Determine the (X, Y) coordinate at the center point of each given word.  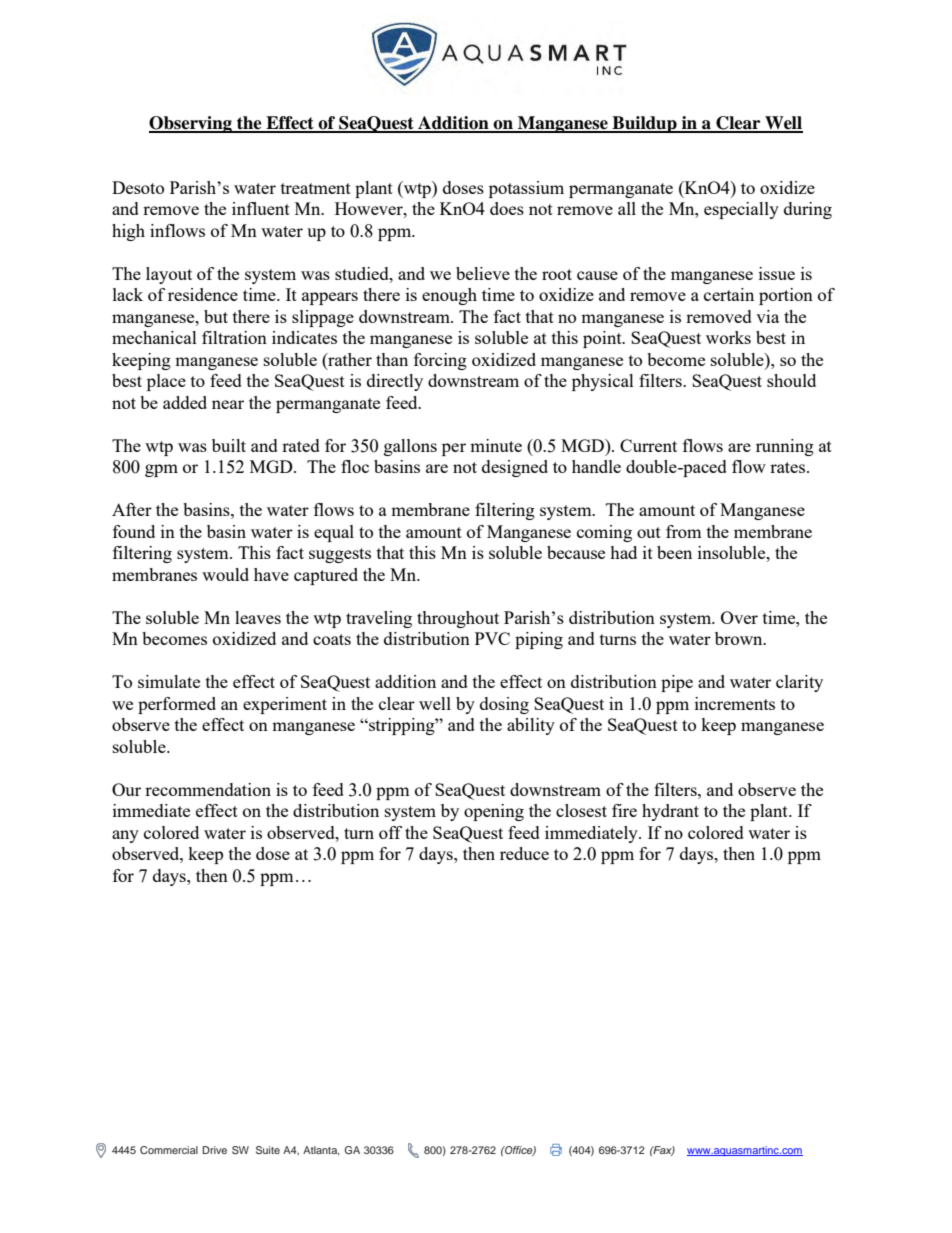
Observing (191, 124)
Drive (214, 1150)
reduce (524, 853)
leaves (258, 617)
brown (740, 638)
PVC (492, 638)
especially (741, 210)
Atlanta (321, 1151)
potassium (526, 189)
